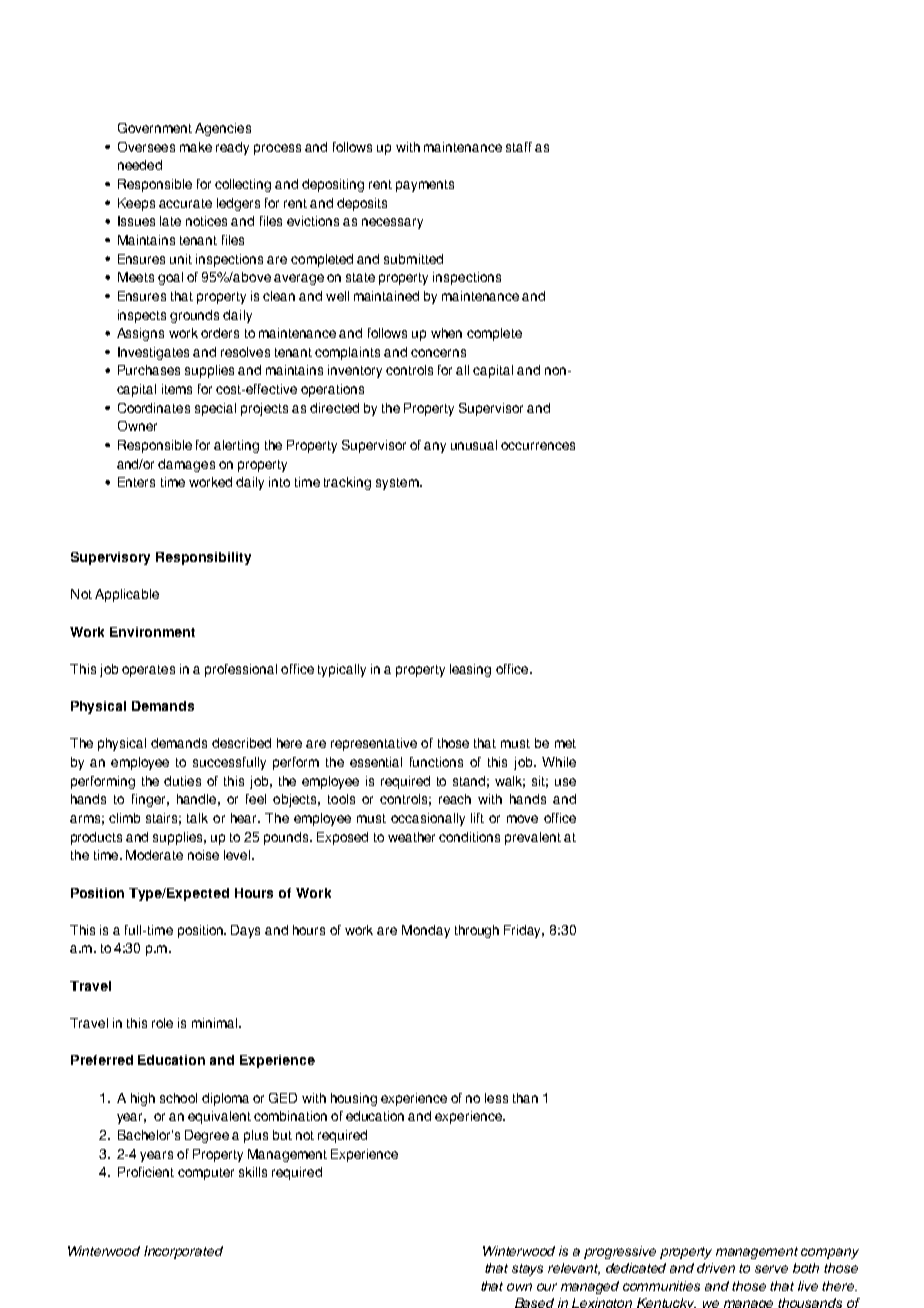  I want to click on staff, so click(519, 147).
